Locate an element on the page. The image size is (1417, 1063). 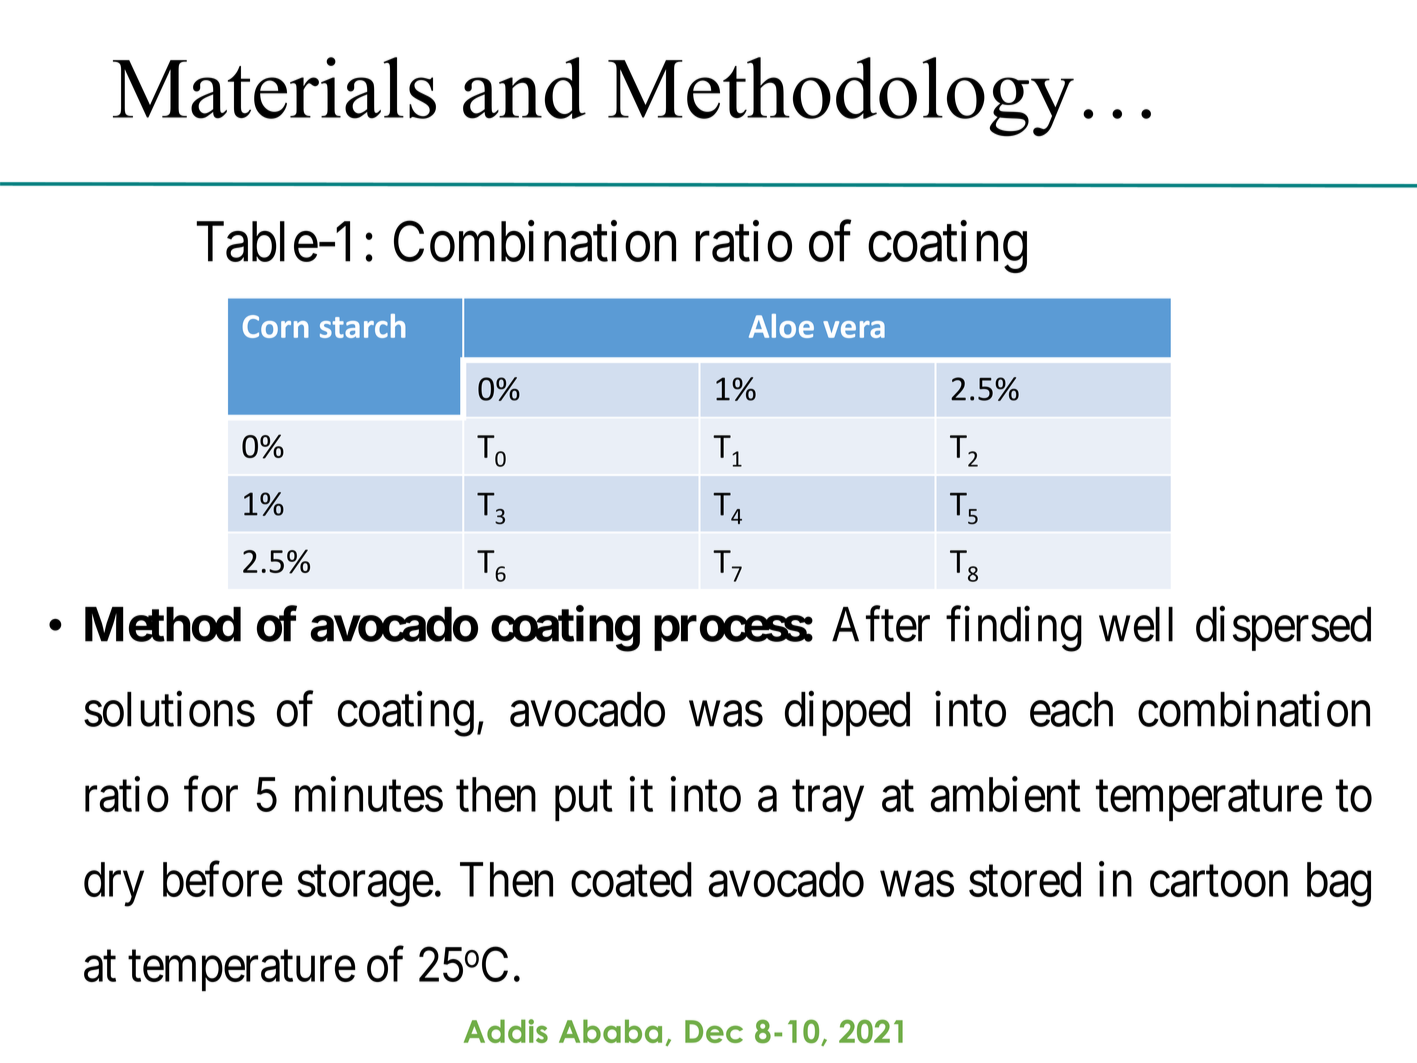
tray is located at coordinates (828, 802).
